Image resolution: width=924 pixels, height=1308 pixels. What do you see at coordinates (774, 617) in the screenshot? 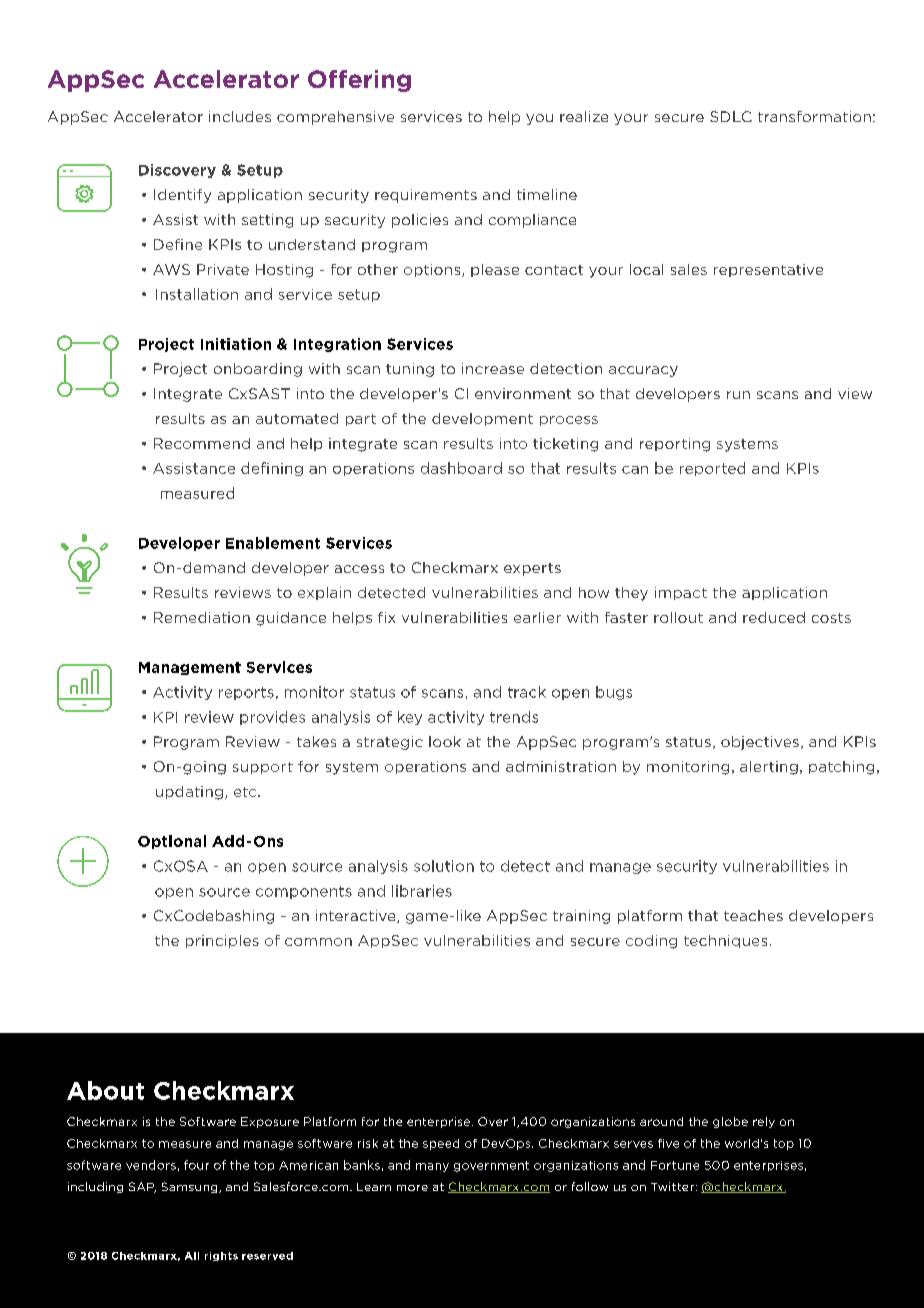
I see `reduced` at bounding box center [774, 617].
